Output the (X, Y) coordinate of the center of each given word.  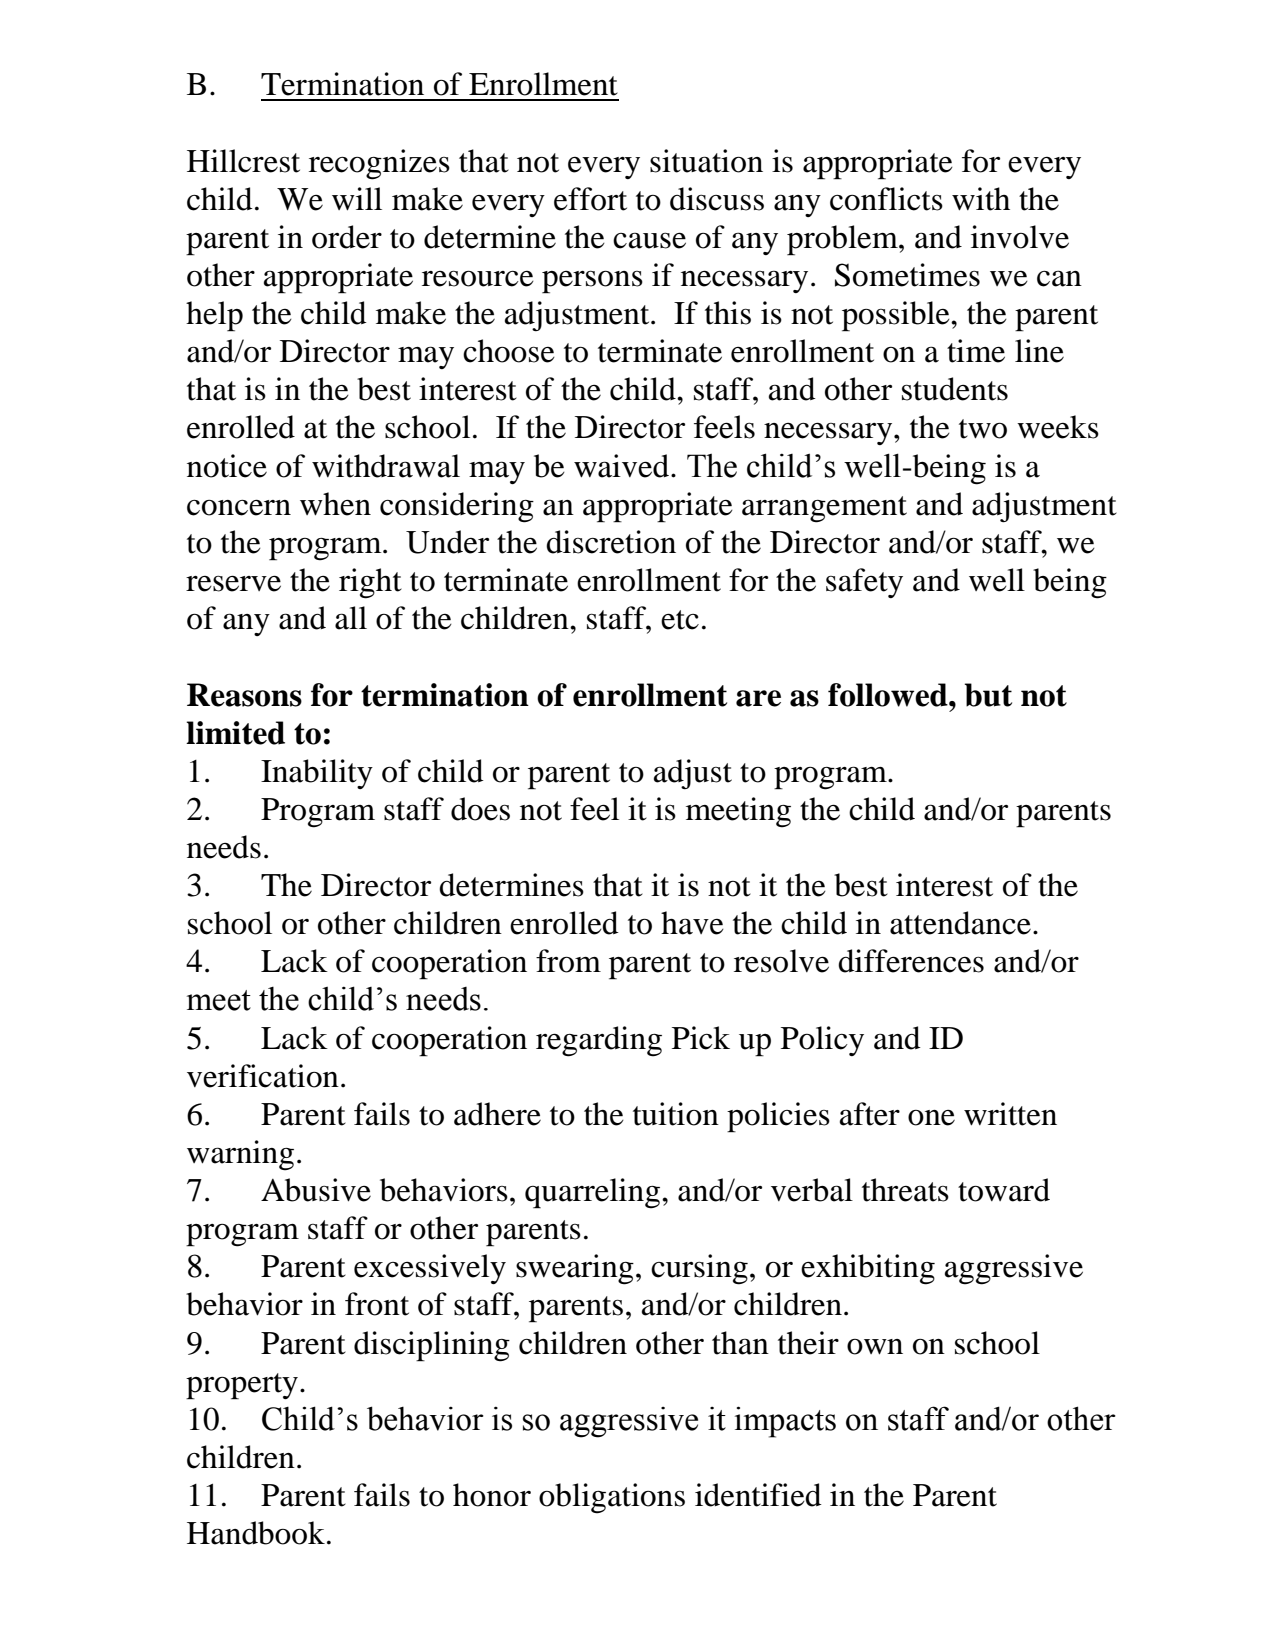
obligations (612, 1498)
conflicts (886, 199)
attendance (960, 923)
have (692, 923)
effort (590, 199)
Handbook (256, 1533)
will (357, 199)
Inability (317, 774)
